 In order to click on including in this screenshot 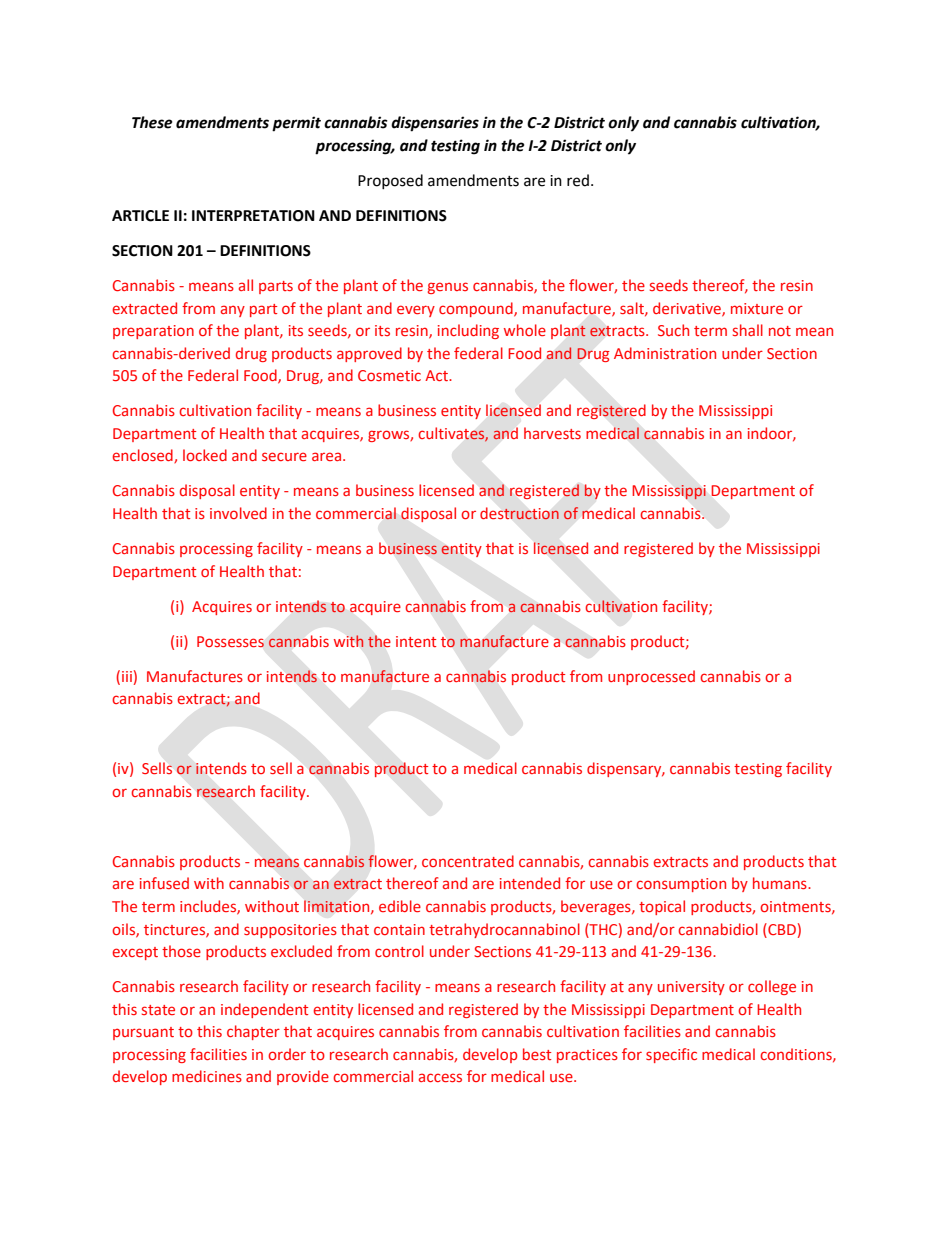, I will do `click(468, 331)`.
